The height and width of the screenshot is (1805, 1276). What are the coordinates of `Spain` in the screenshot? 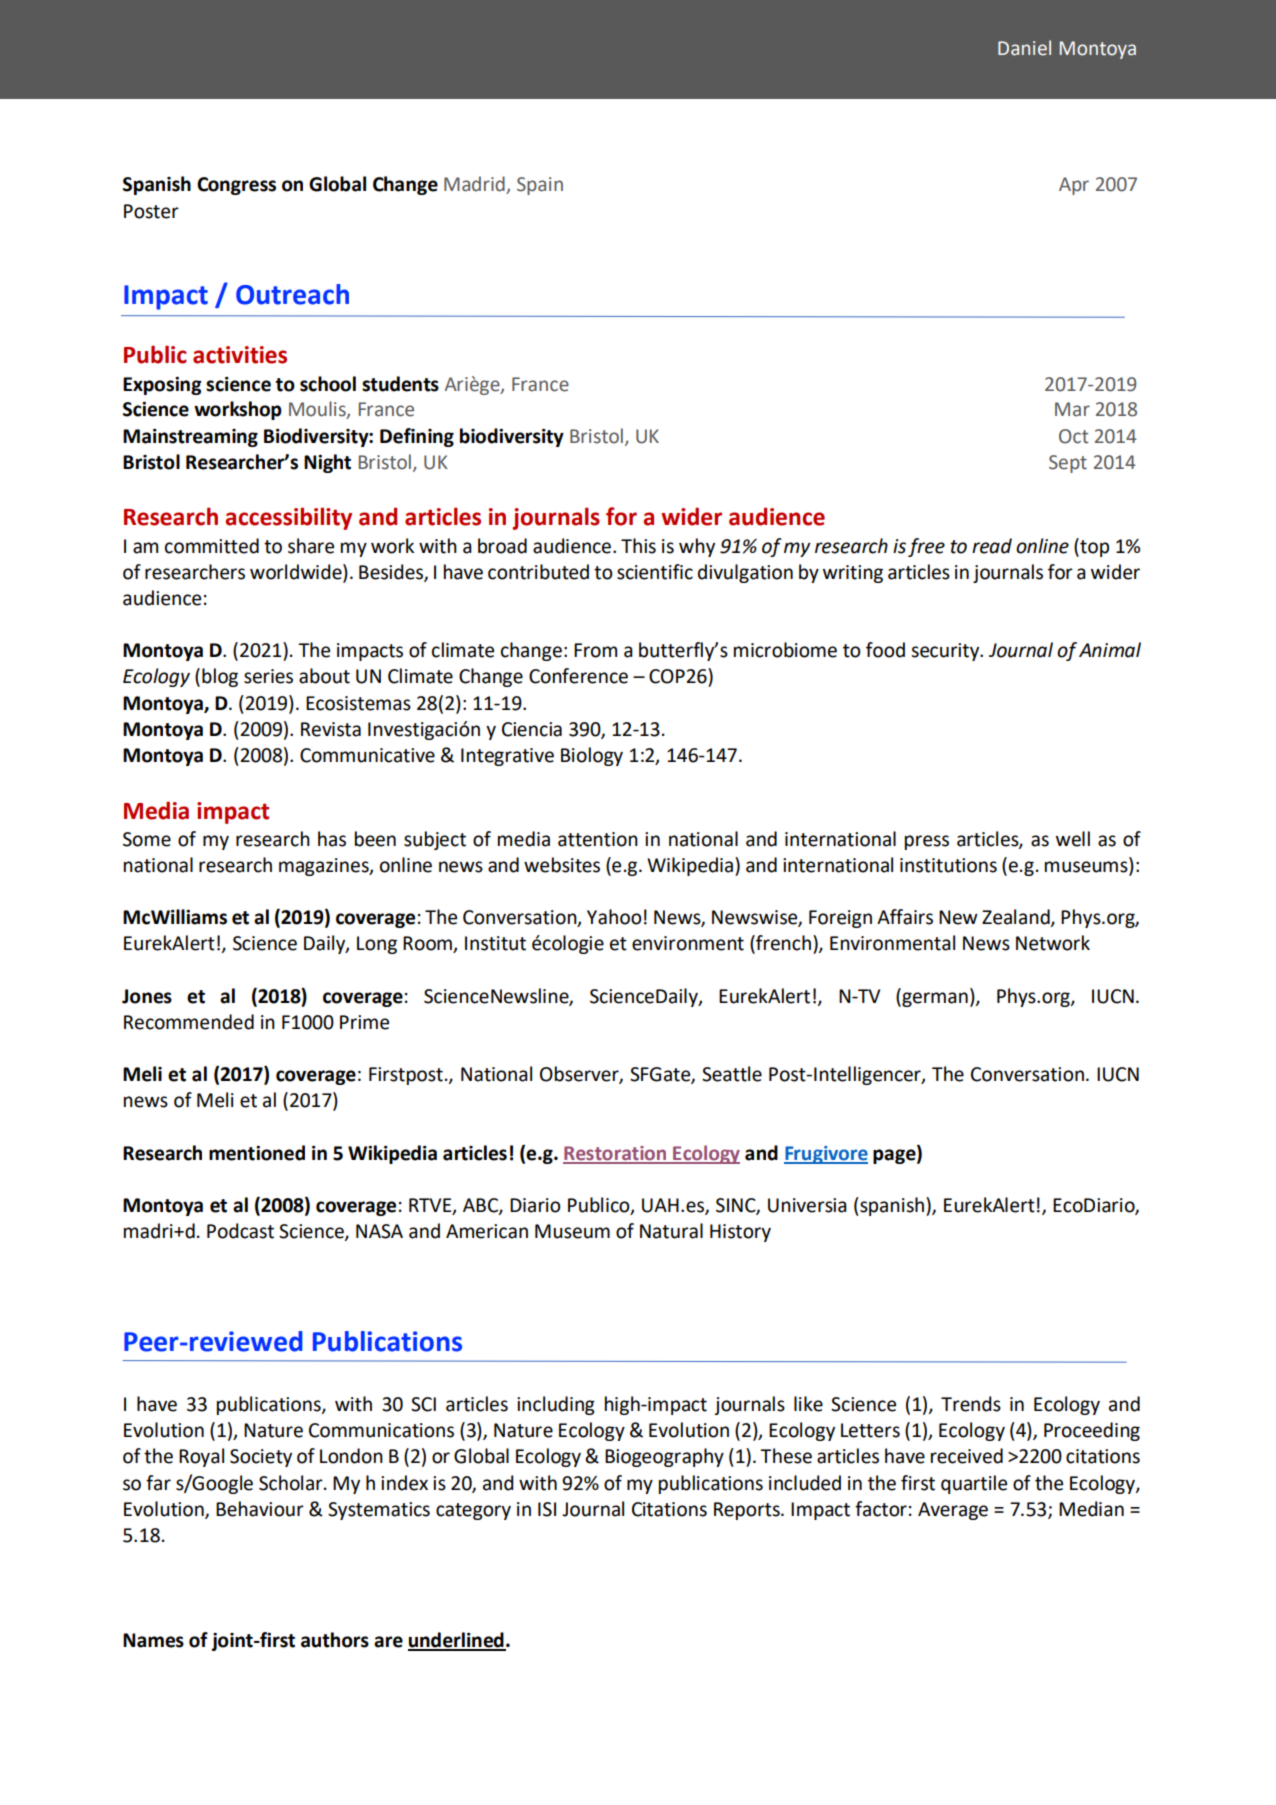 It's located at (540, 186).
